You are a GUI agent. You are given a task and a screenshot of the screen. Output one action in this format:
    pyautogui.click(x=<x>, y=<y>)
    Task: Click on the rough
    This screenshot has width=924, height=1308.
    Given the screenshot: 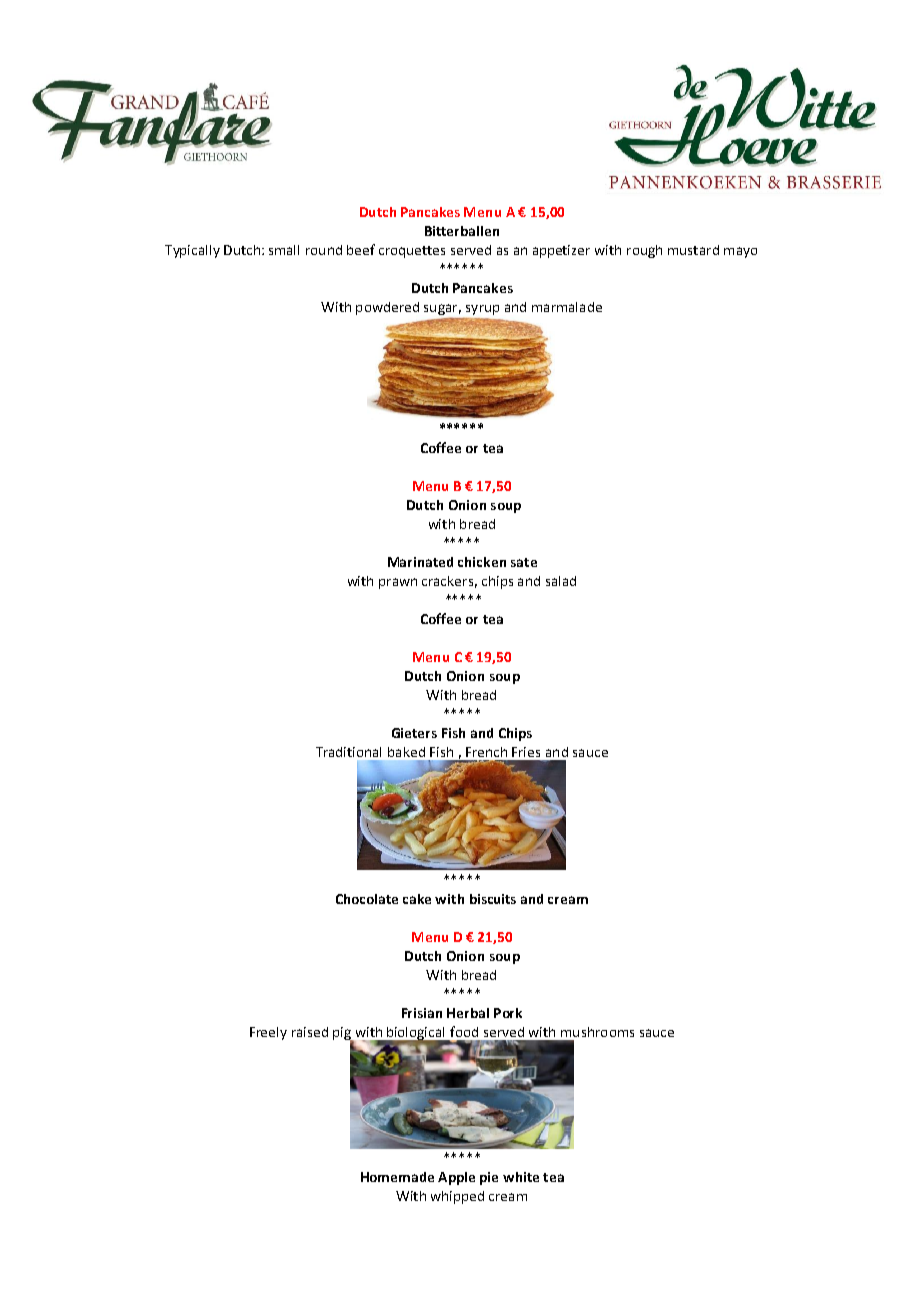 What is the action you would take?
    pyautogui.click(x=644, y=251)
